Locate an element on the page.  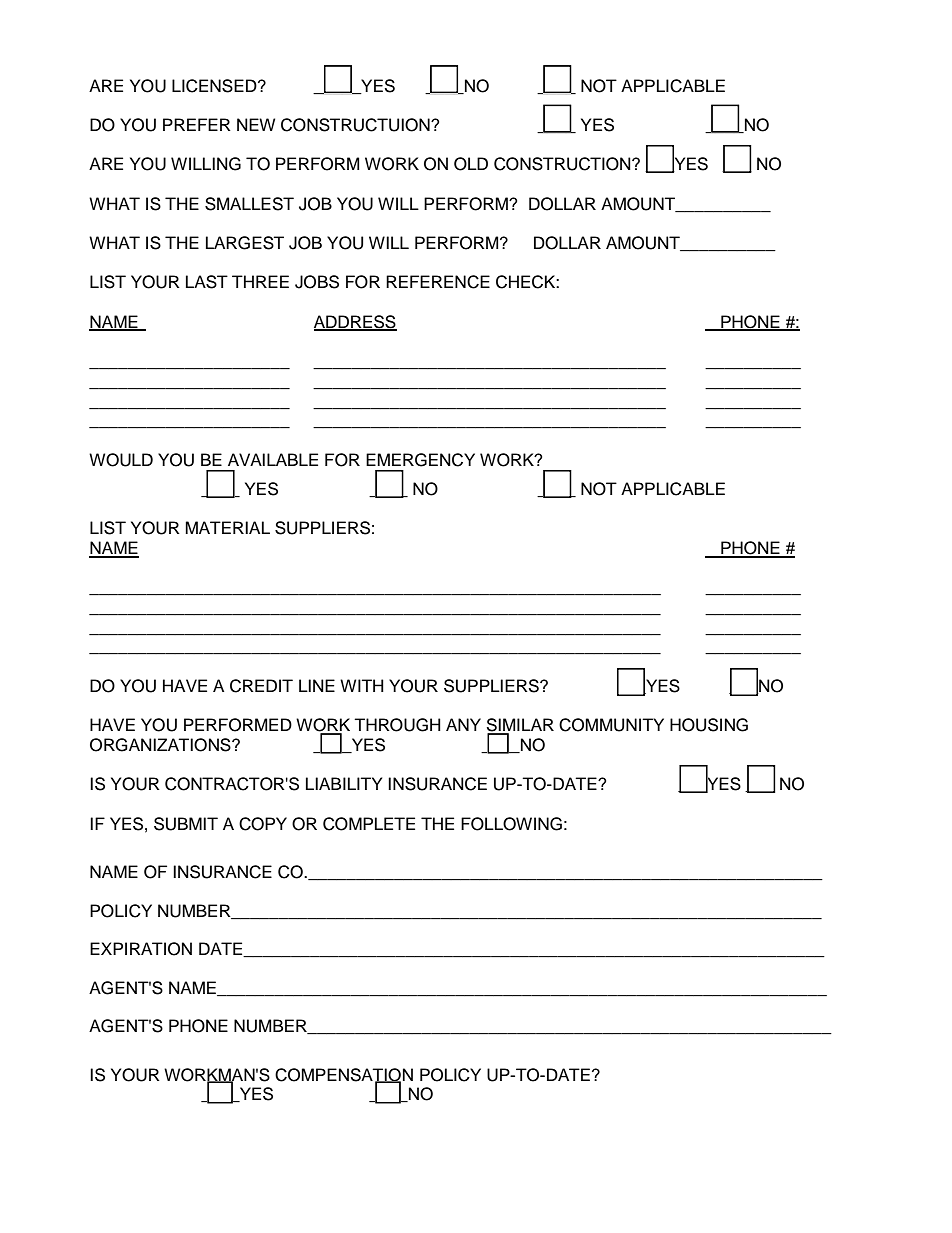
COMMUNITY is located at coordinates (611, 725).
